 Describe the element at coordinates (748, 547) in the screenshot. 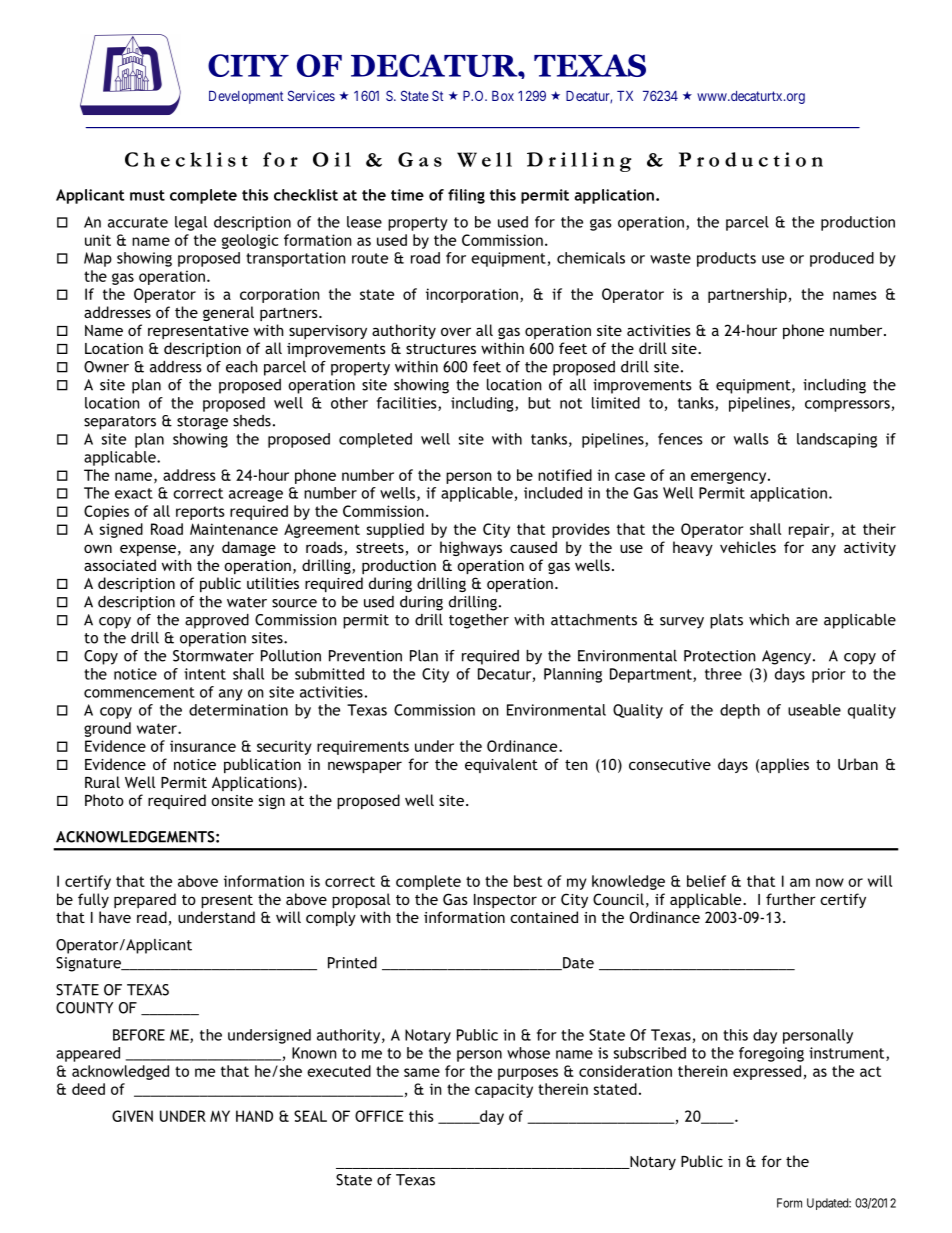

I see `vehicles` at that location.
